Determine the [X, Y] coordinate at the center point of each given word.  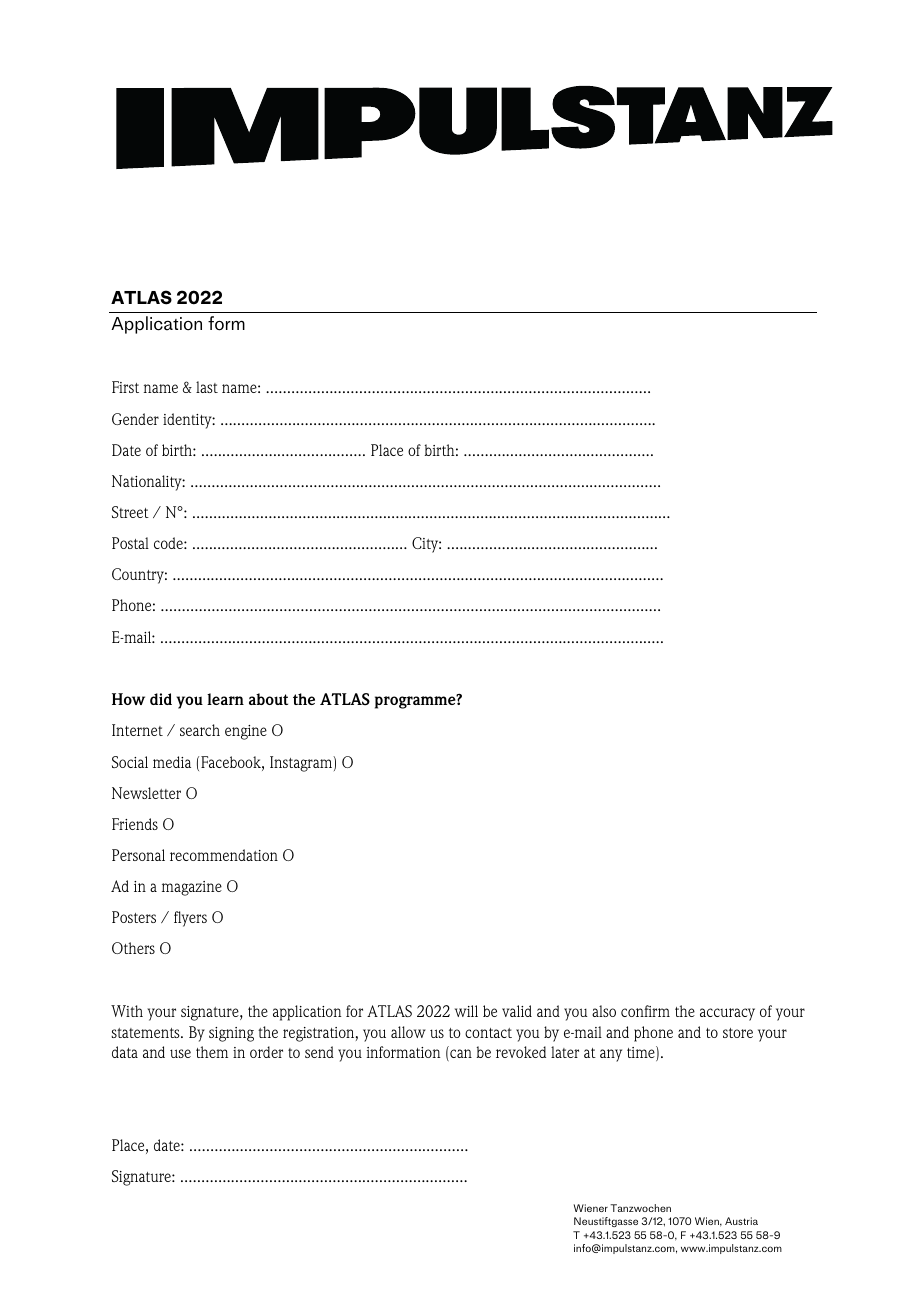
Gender [135, 419]
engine [246, 732]
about [268, 699]
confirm [645, 1011]
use [180, 1053]
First [125, 387]
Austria [741, 1221]
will [466, 1011]
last [207, 387]
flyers [190, 919]
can [460, 1055]
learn [225, 699]
